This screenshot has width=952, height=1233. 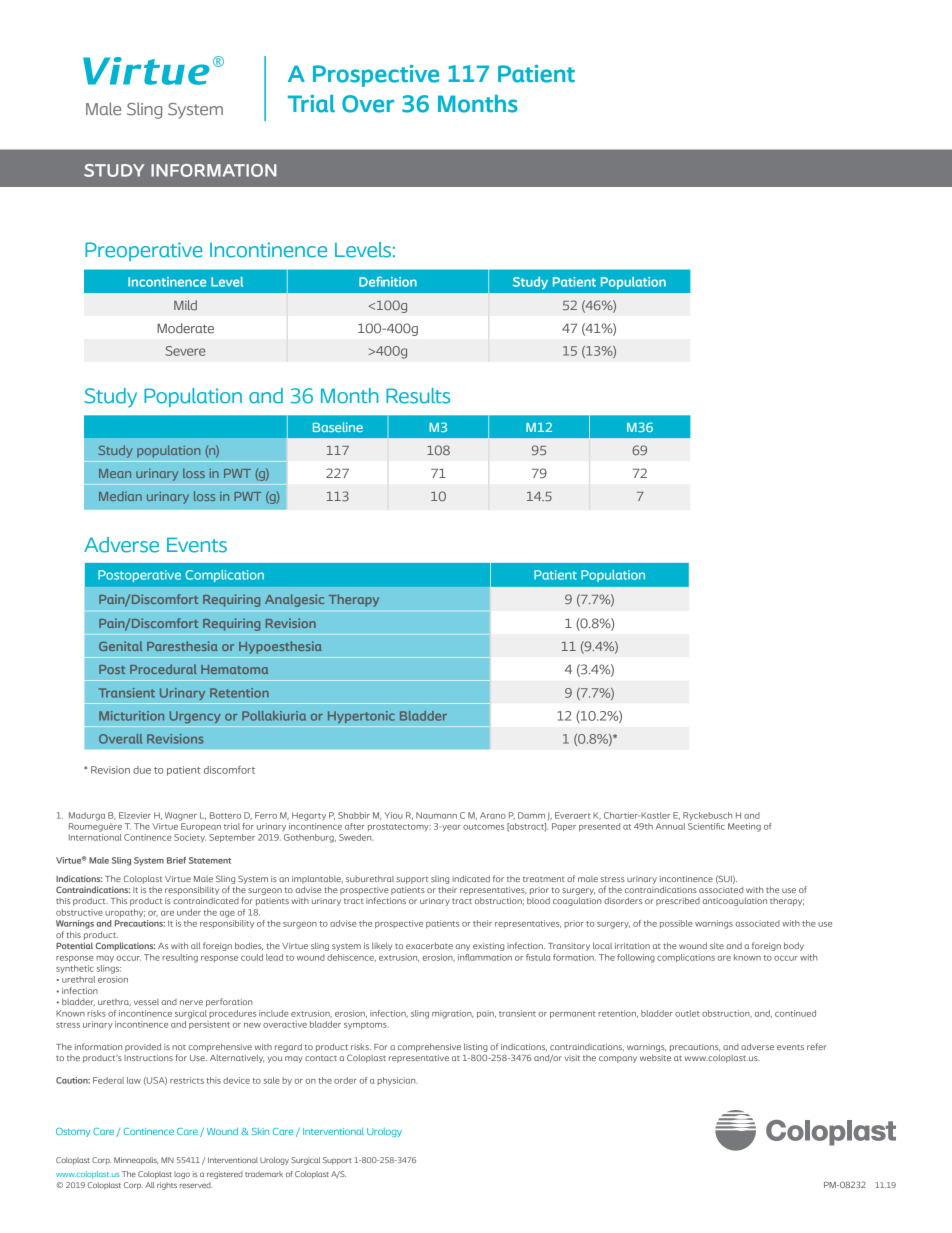 What do you see at coordinates (418, 396) in the screenshot?
I see `Results` at bounding box center [418, 396].
